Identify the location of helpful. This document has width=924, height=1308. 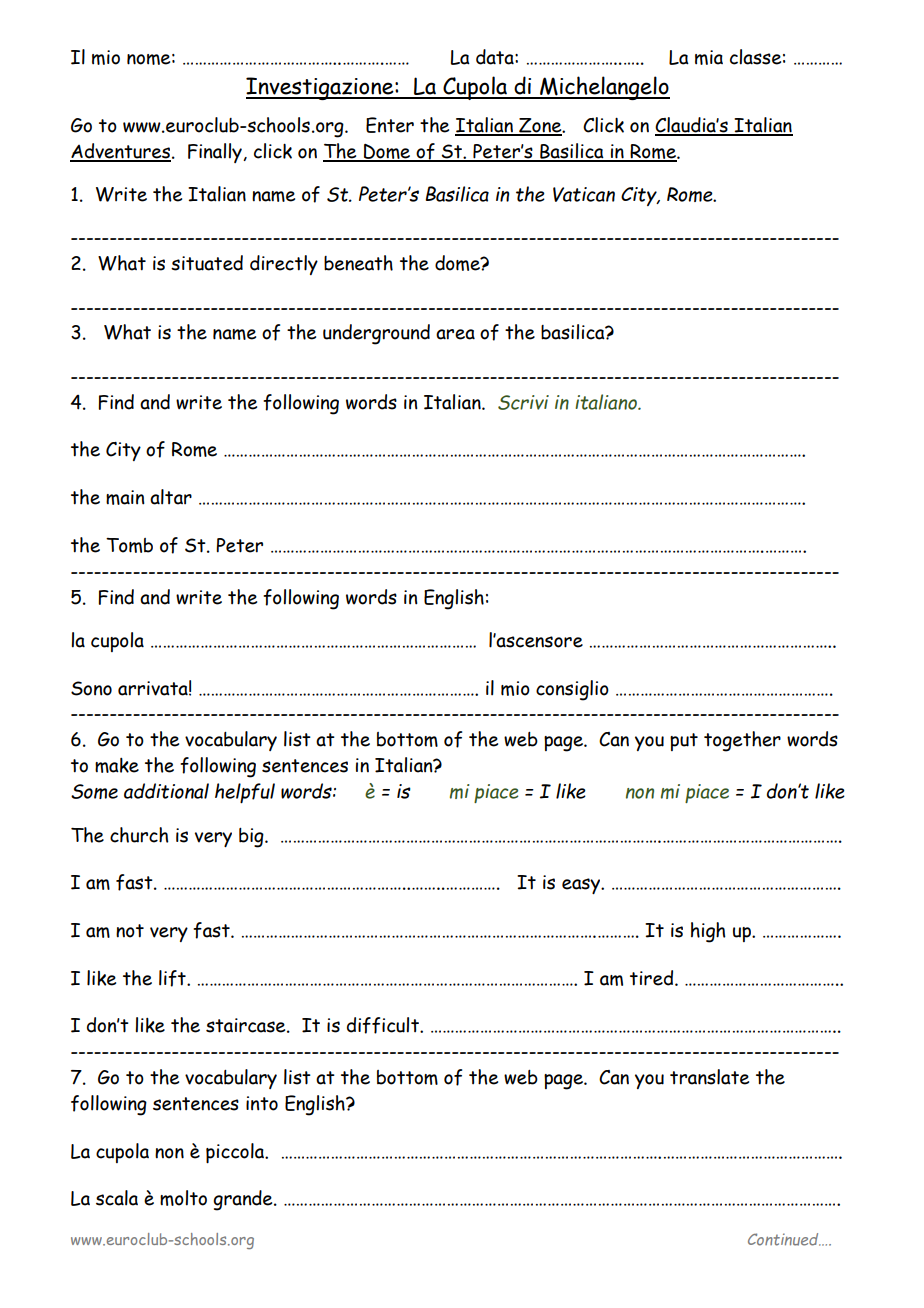
(245, 793).
